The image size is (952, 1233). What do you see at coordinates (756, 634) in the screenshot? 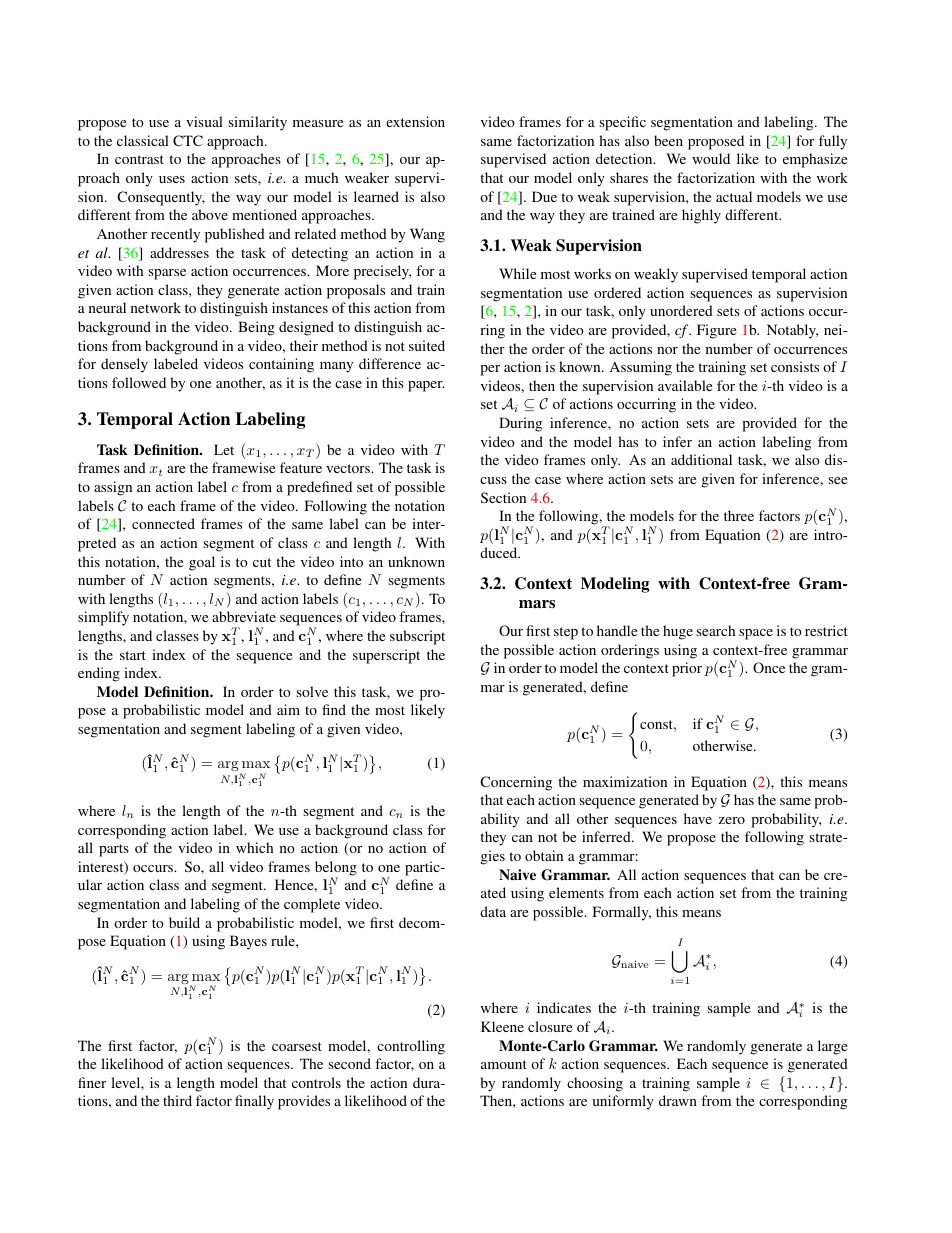
I see `space` at bounding box center [756, 634].
